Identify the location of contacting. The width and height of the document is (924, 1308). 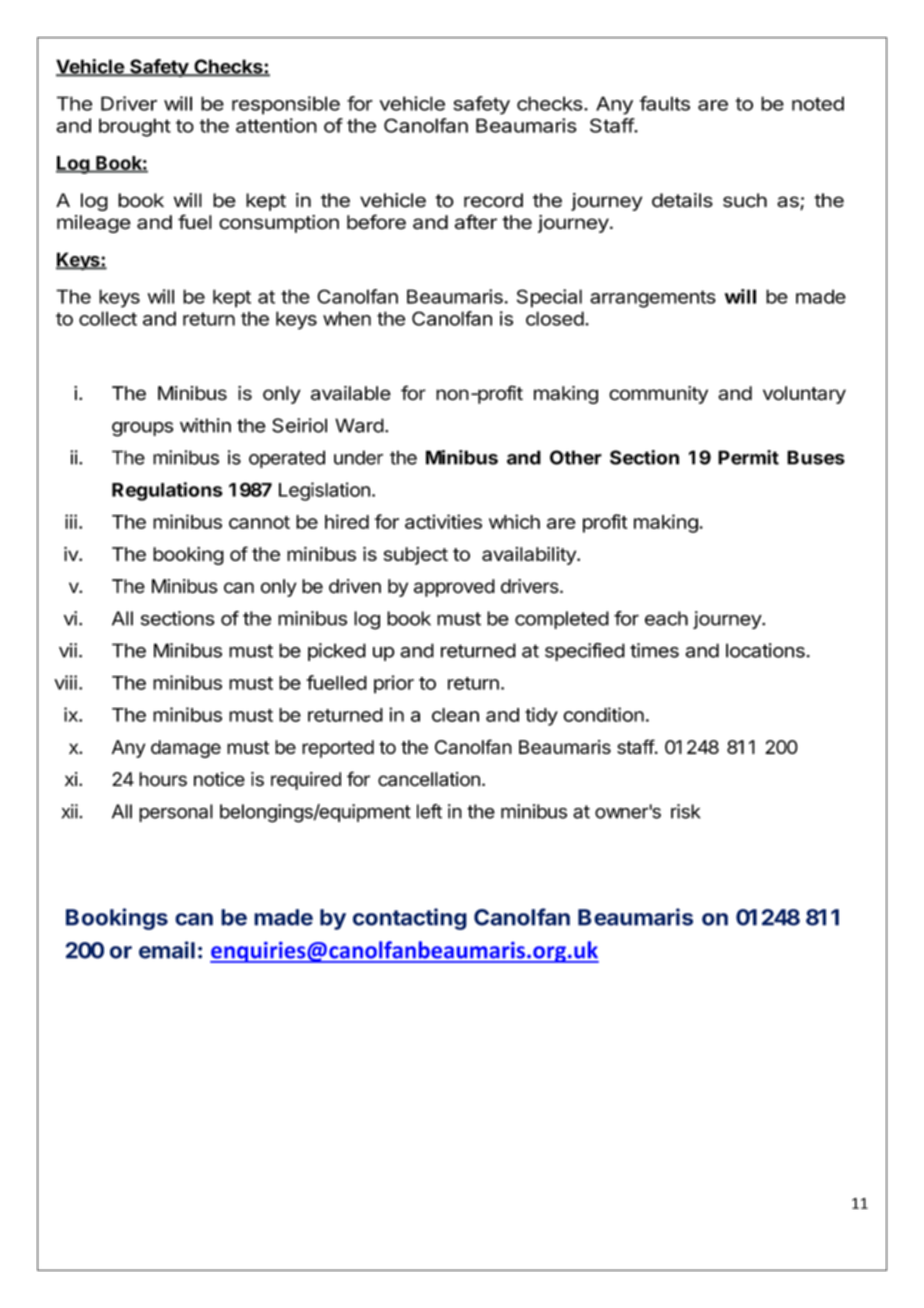
(410, 919).
